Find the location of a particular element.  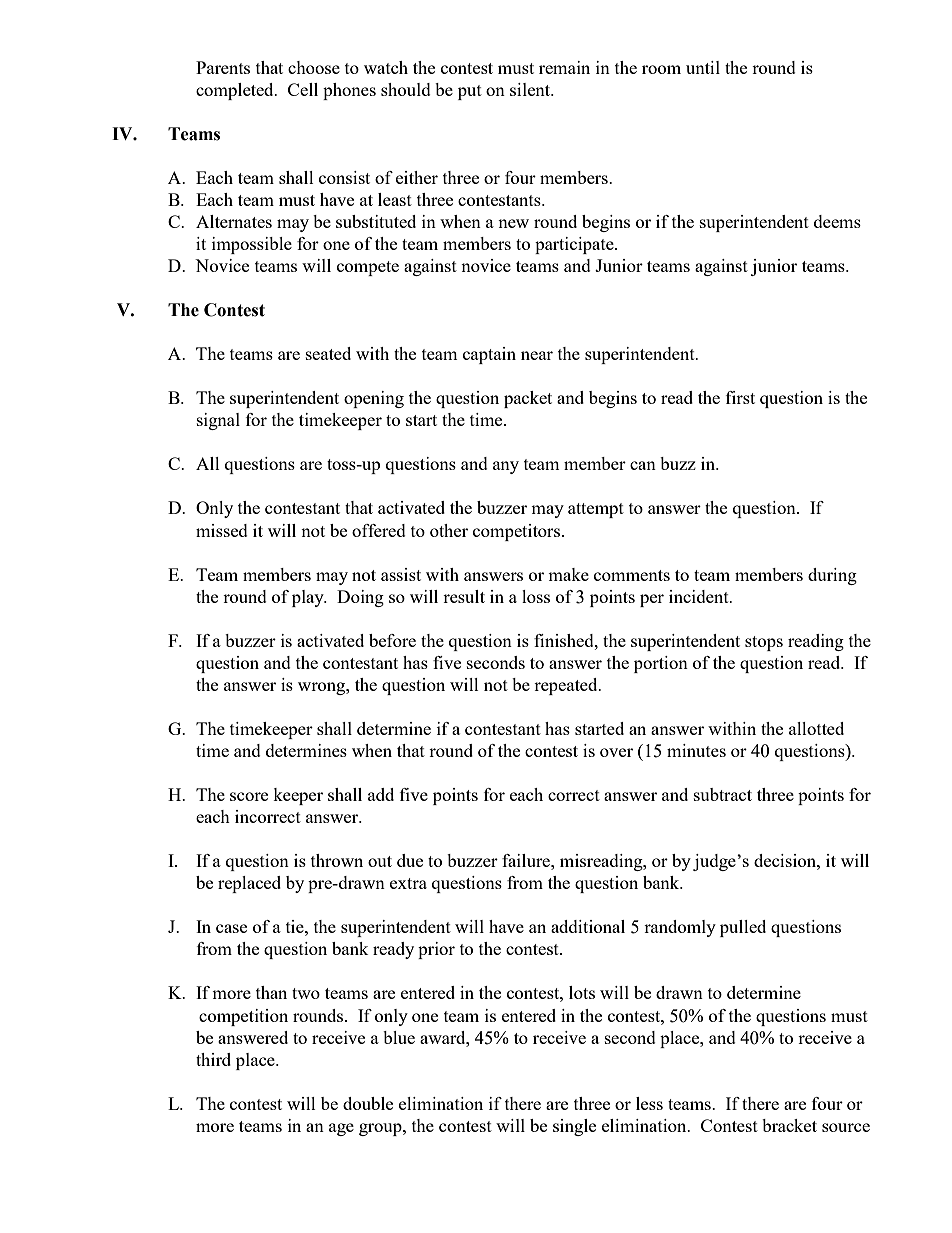

first is located at coordinates (740, 397).
